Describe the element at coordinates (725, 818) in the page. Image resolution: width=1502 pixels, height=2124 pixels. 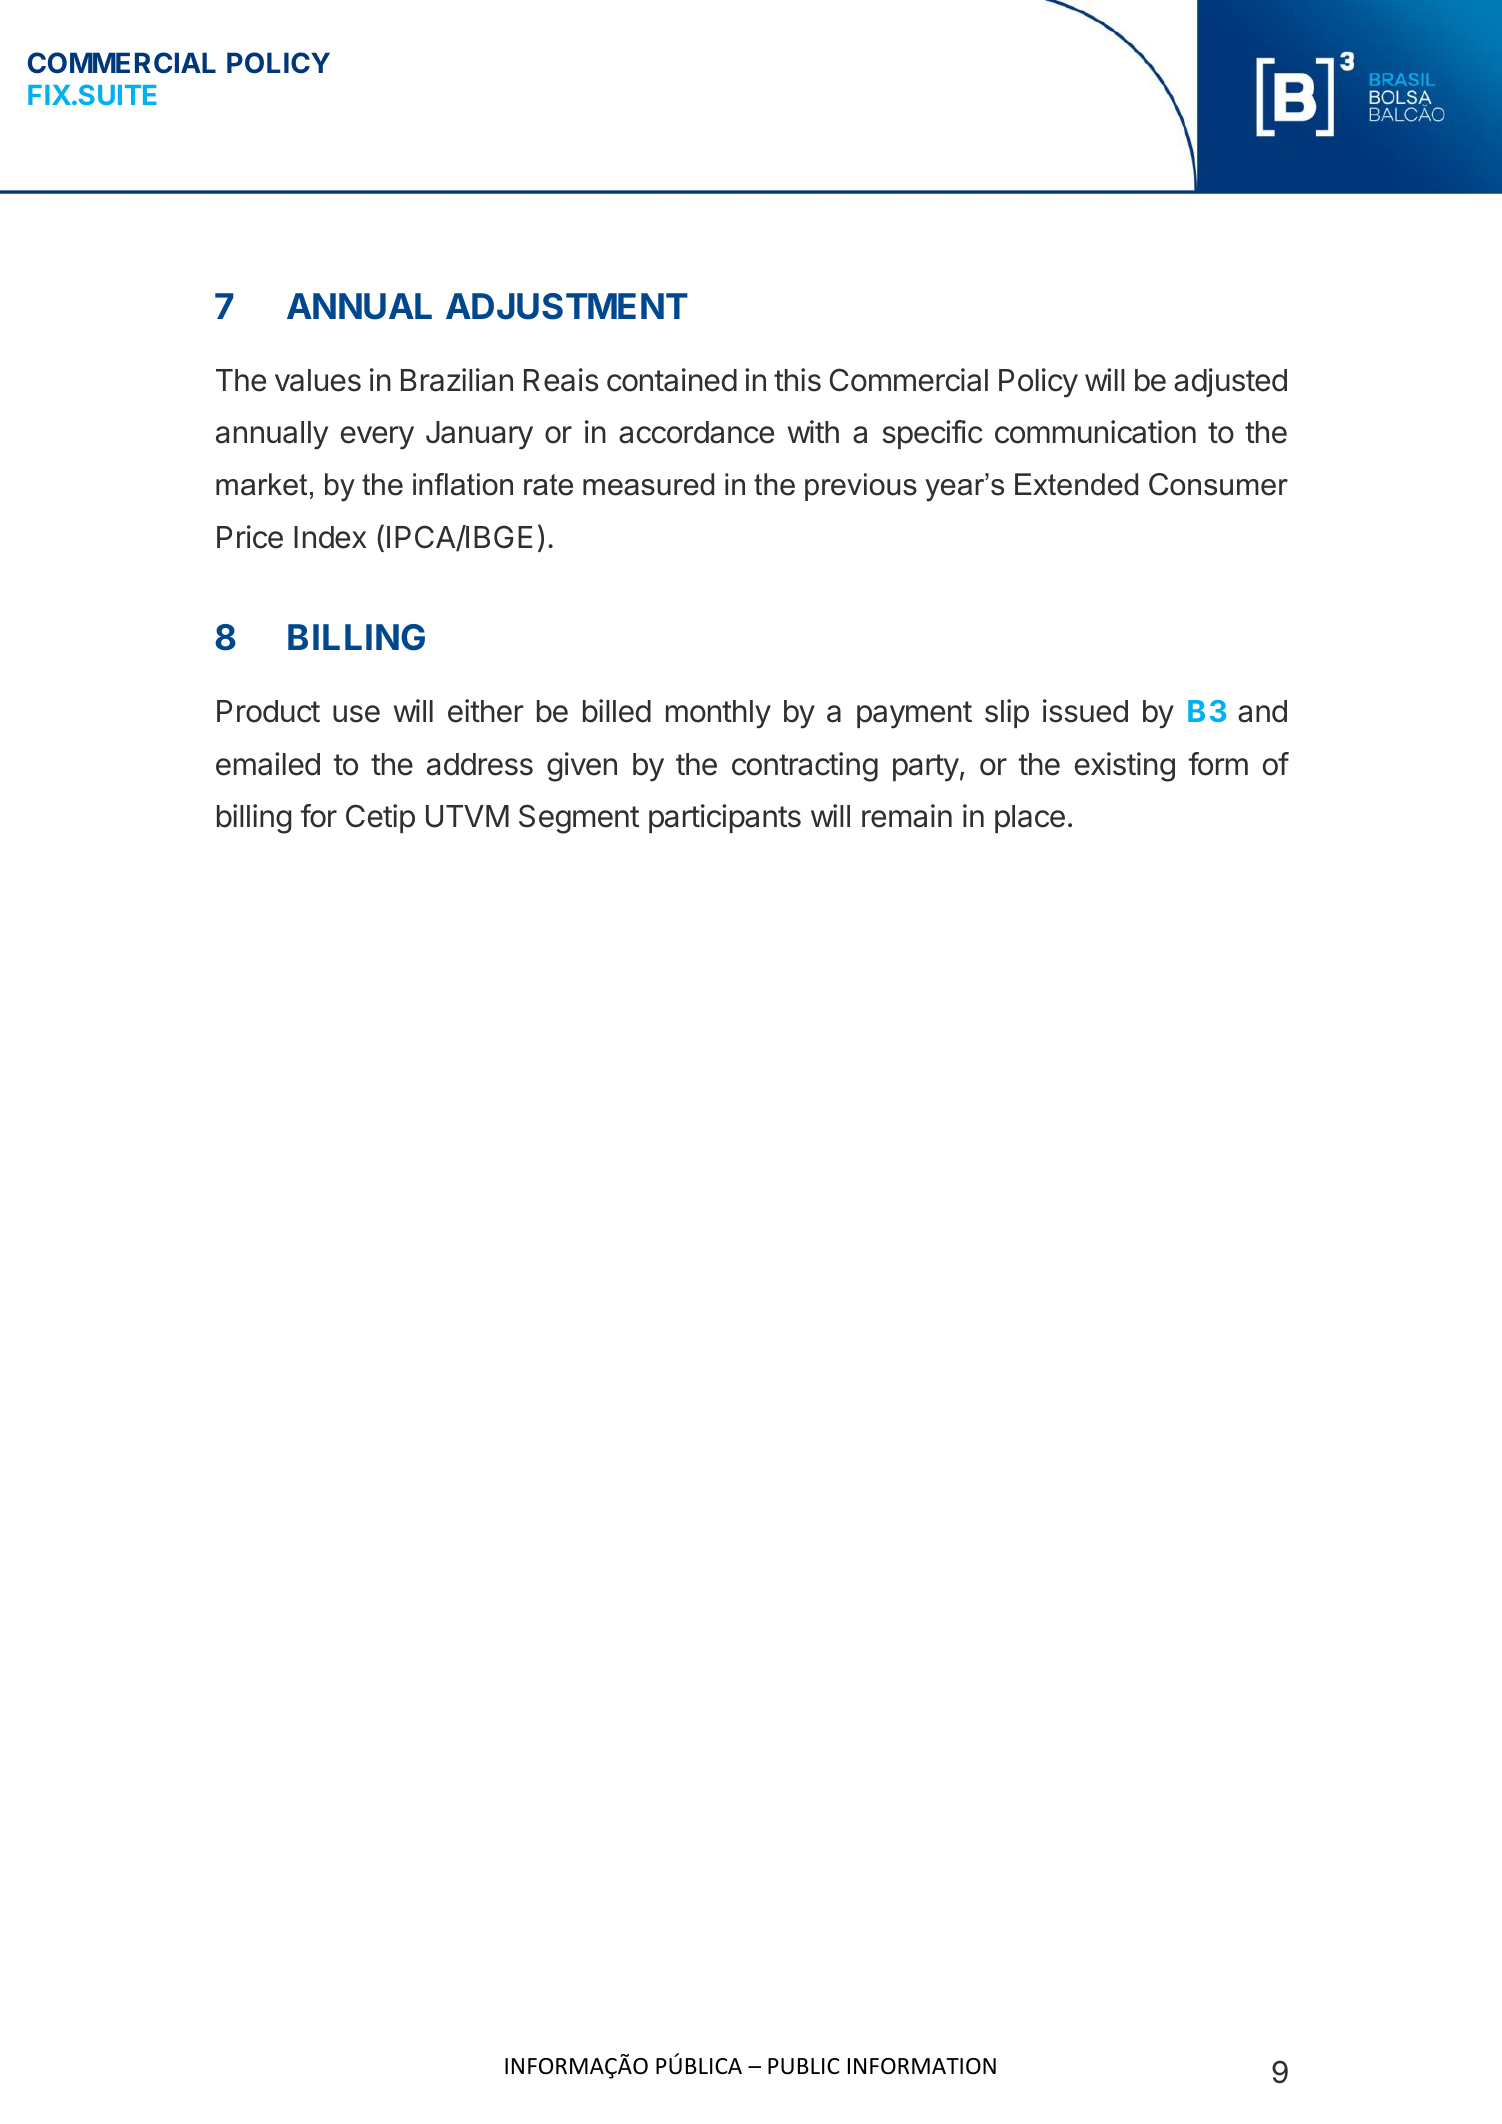
I see `participants` at that location.
